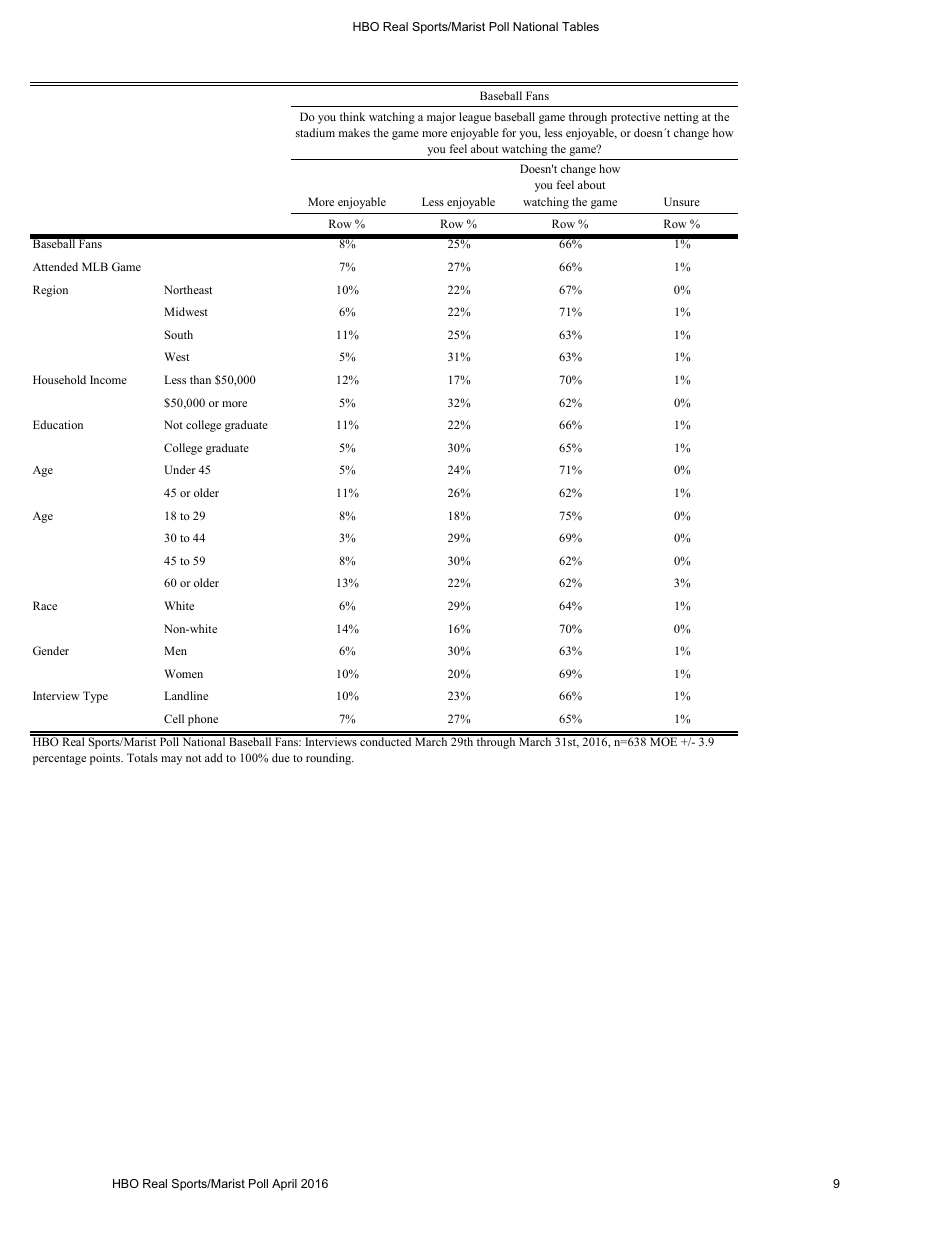  I want to click on points, so click(106, 759).
